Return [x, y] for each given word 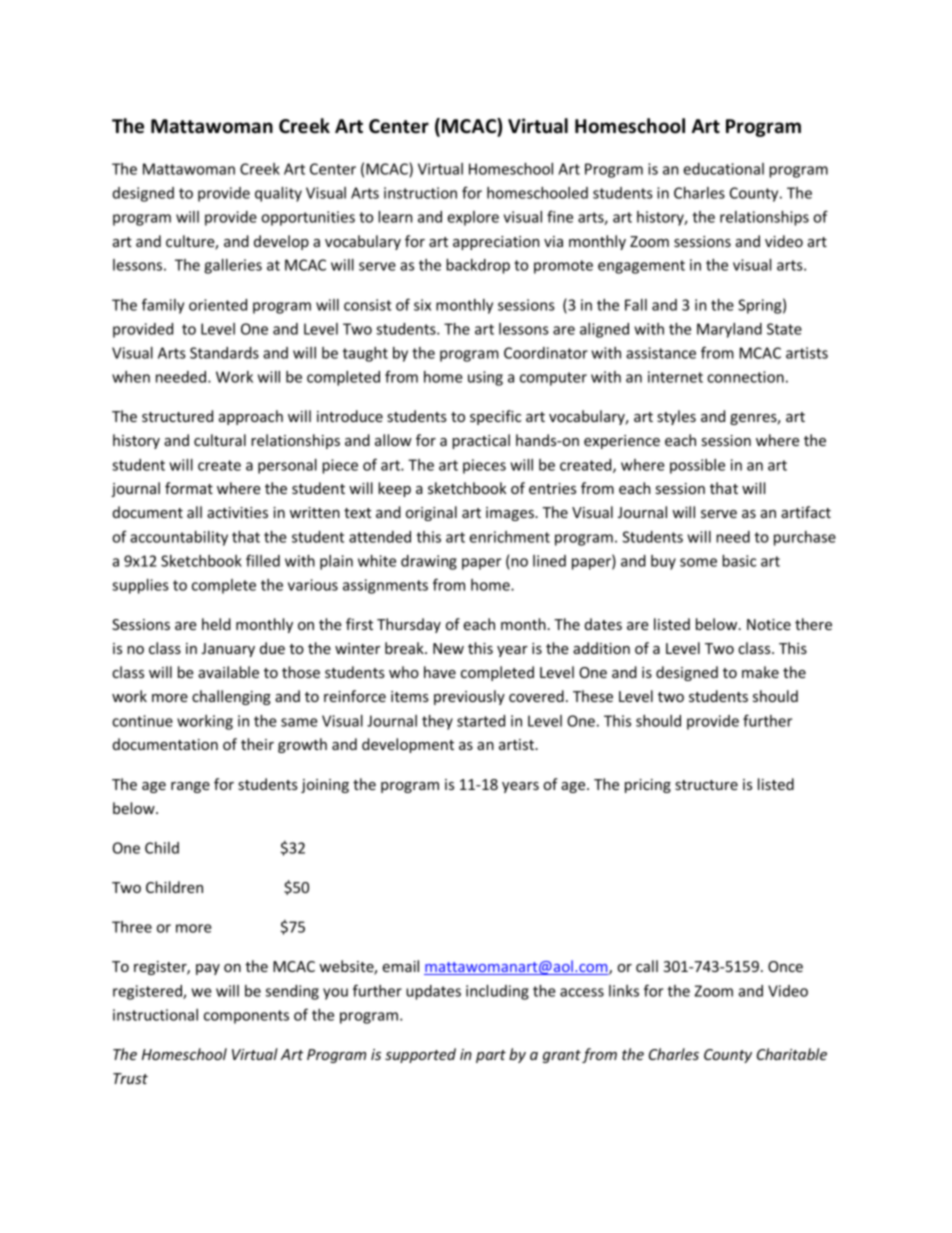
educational [723, 169]
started [481, 721]
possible [697, 466]
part [491, 1056]
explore [473, 218]
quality [278, 194]
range [190, 787]
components [246, 1017]
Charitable [792, 1054]
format [189, 488]
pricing [648, 786]
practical [481, 441]
